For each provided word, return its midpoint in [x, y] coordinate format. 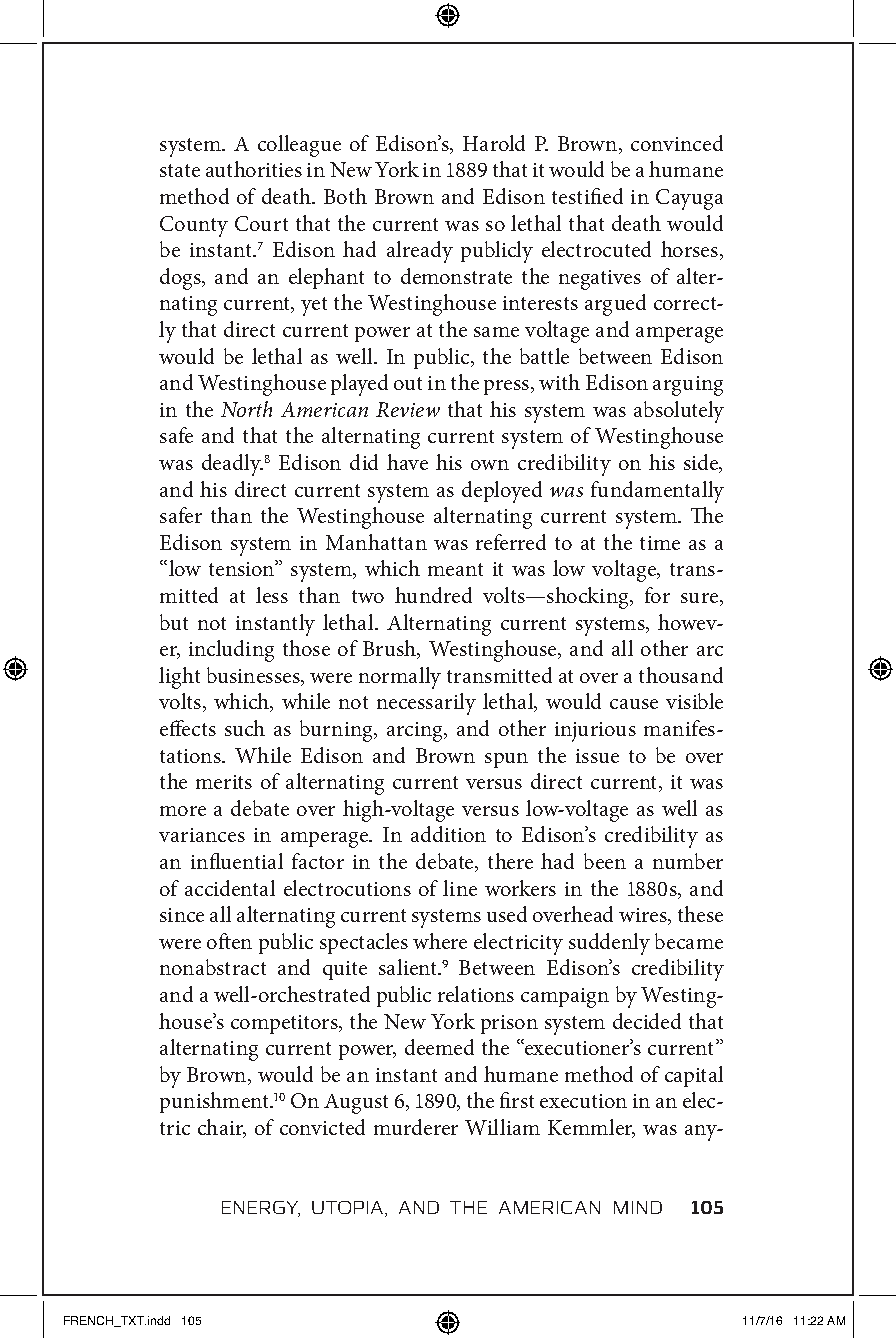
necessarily [426, 704]
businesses [254, 676]
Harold [494, 143]
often [229, 941]
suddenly [609, 944]
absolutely [679, 412]
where [440, 941]
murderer [416, 1127]
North [246, 409]
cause [634, 704]
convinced [677, 143]
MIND [638, 1207]
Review [408, 409]
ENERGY [261, 1209]
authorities [254, 169]
